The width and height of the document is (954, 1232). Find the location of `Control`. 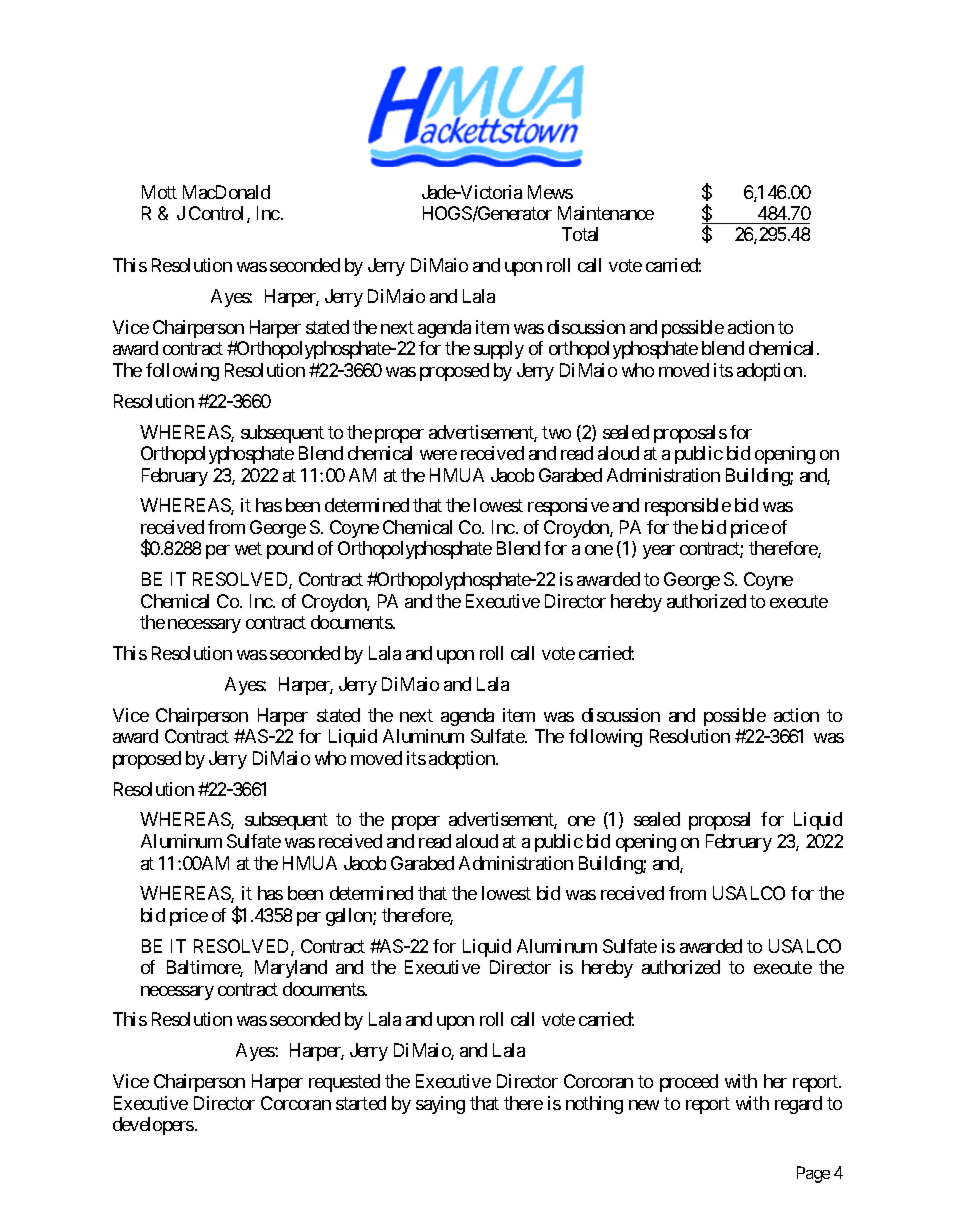

Control is located at coordinates (218, 214).
